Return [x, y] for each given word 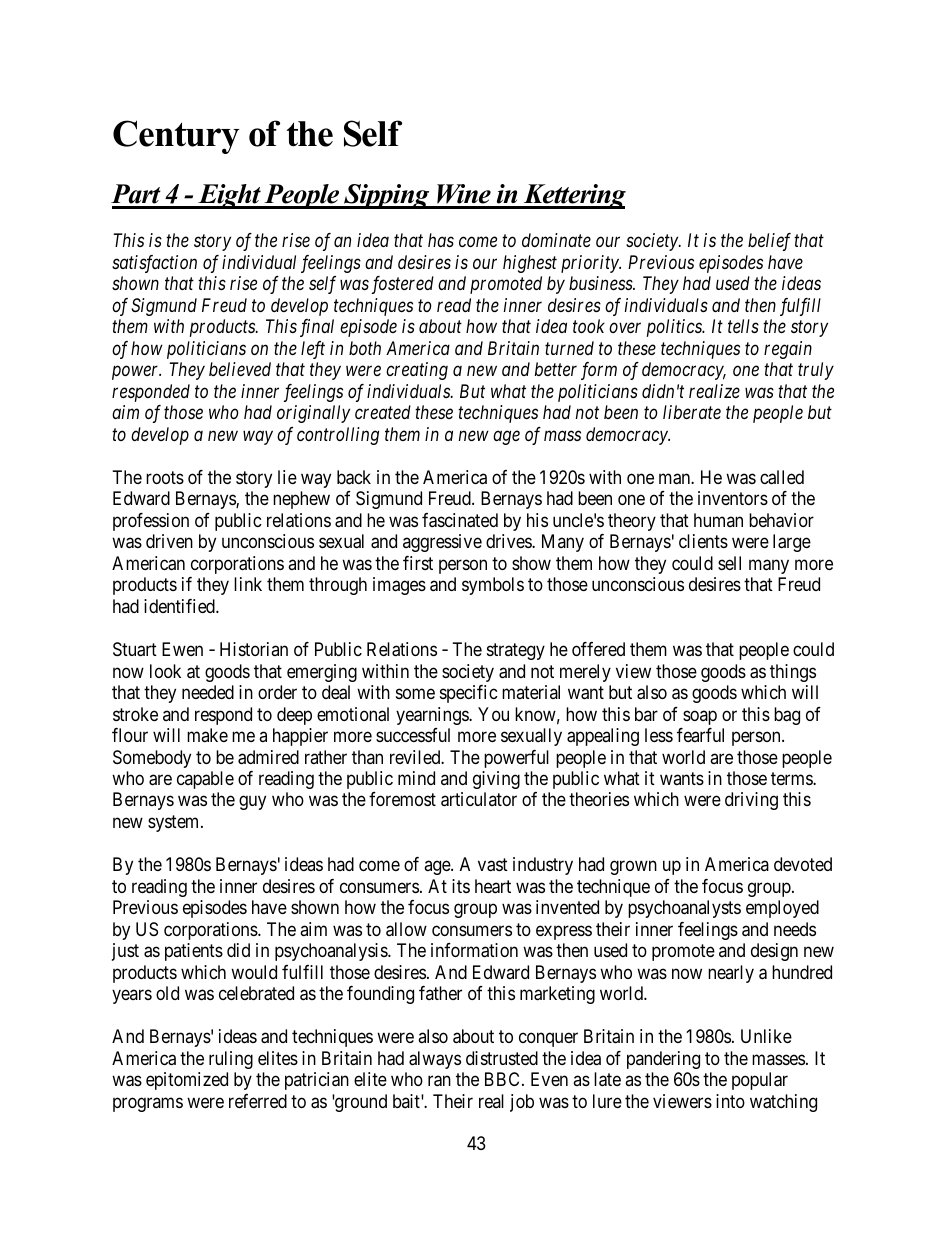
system [175, 823]
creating [417, 371]
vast [493, 865]
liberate [692, 412]
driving [751, 801]
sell [729, 563]
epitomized [187, 1081]
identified [180, 606]
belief [769, 242]
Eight [229, 196]
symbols [493, 586]
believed [240, 369]
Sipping [387, 196]
